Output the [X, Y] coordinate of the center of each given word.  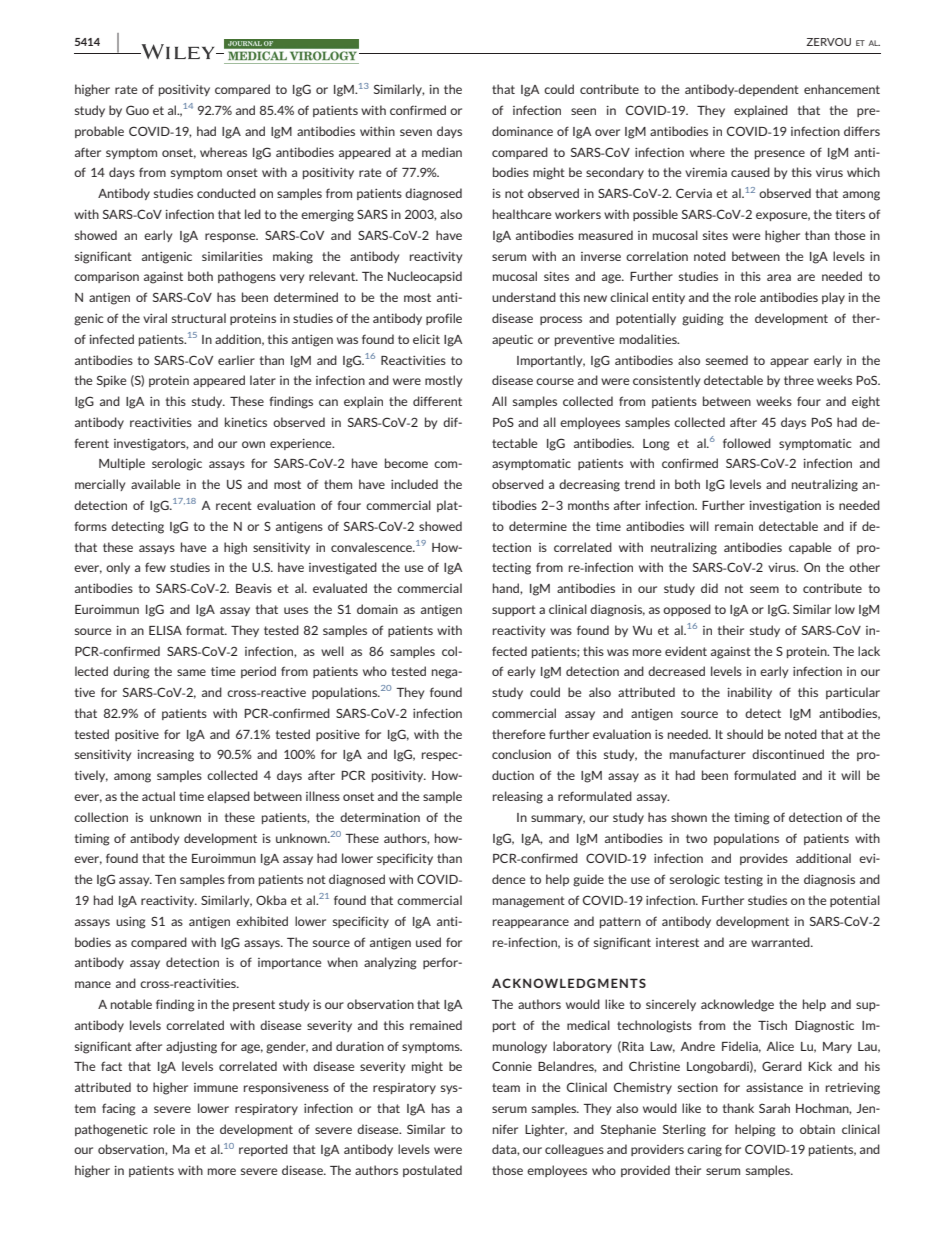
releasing [518, 797]
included [414, 484]
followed [747, 443]
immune [216, 1087]
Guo [137, 110]
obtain [817, 1129]
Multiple [122, 464]
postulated [432, 1171]
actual [158, 796]
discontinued [788, 754]
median [442, 152]
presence [780, 154]
